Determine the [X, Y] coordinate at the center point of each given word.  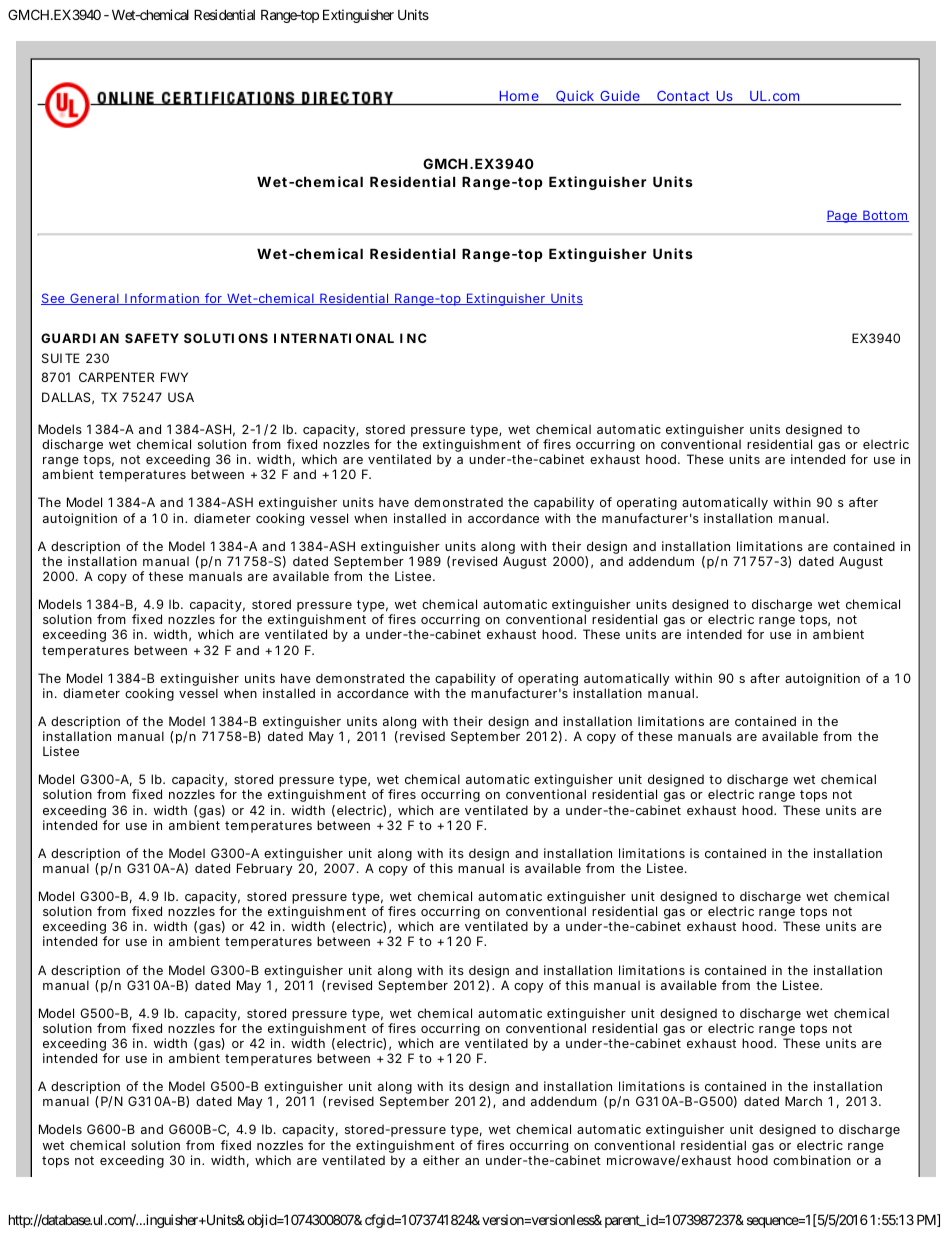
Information [162, 299]
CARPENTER [116, 377]
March [803, 1101]
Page [842, 216]
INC [413, 338]
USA [181, 397]
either [441, 1160]
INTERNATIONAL [334, 338]
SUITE [61, 358]
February [264, 869]
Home [519, 96]
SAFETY [152, 338]
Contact [683, 96]
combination [812, 1160]
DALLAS [66, 397]
